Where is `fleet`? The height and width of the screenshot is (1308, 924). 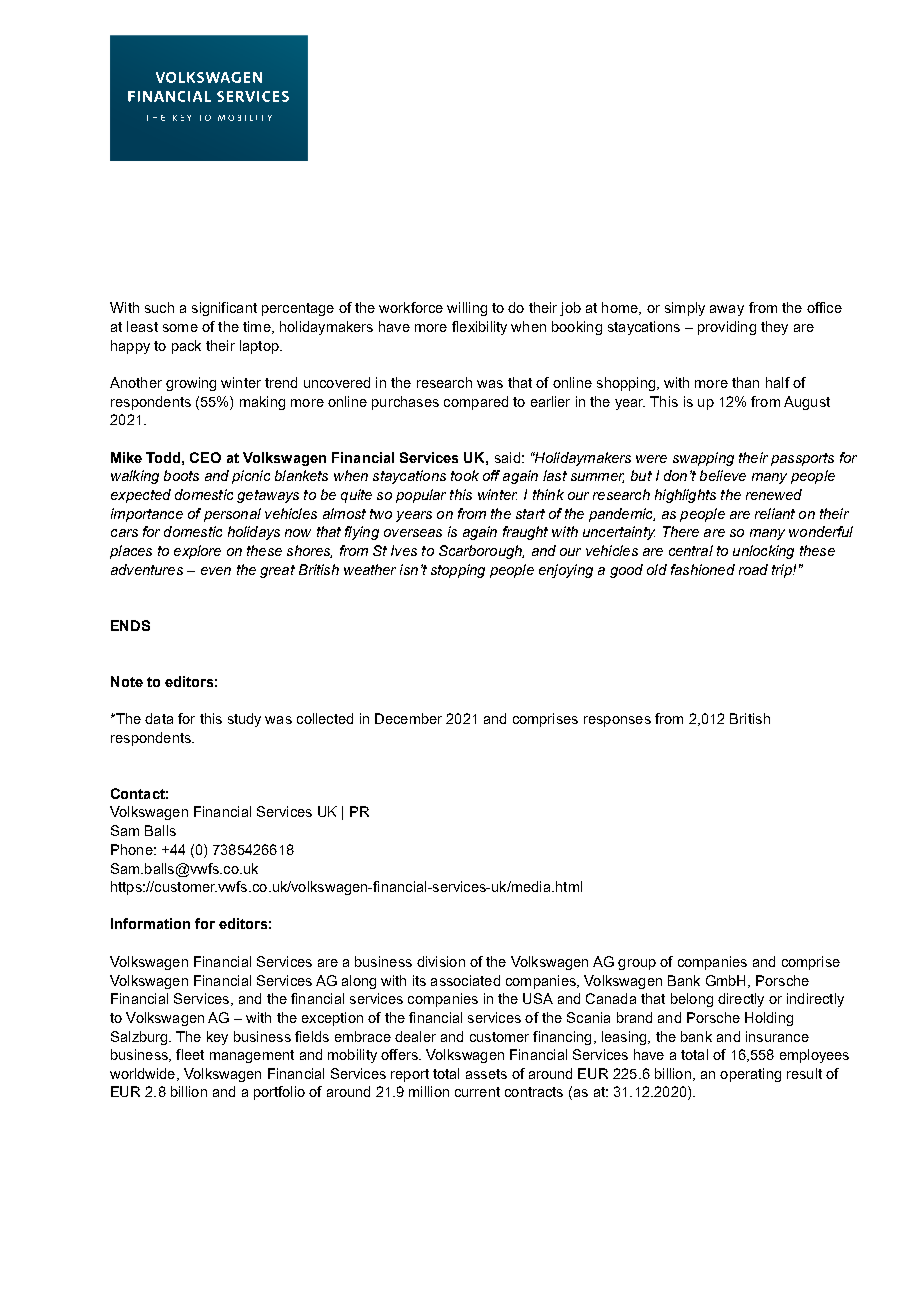 fleet is located at coordinates (190, 1054).
